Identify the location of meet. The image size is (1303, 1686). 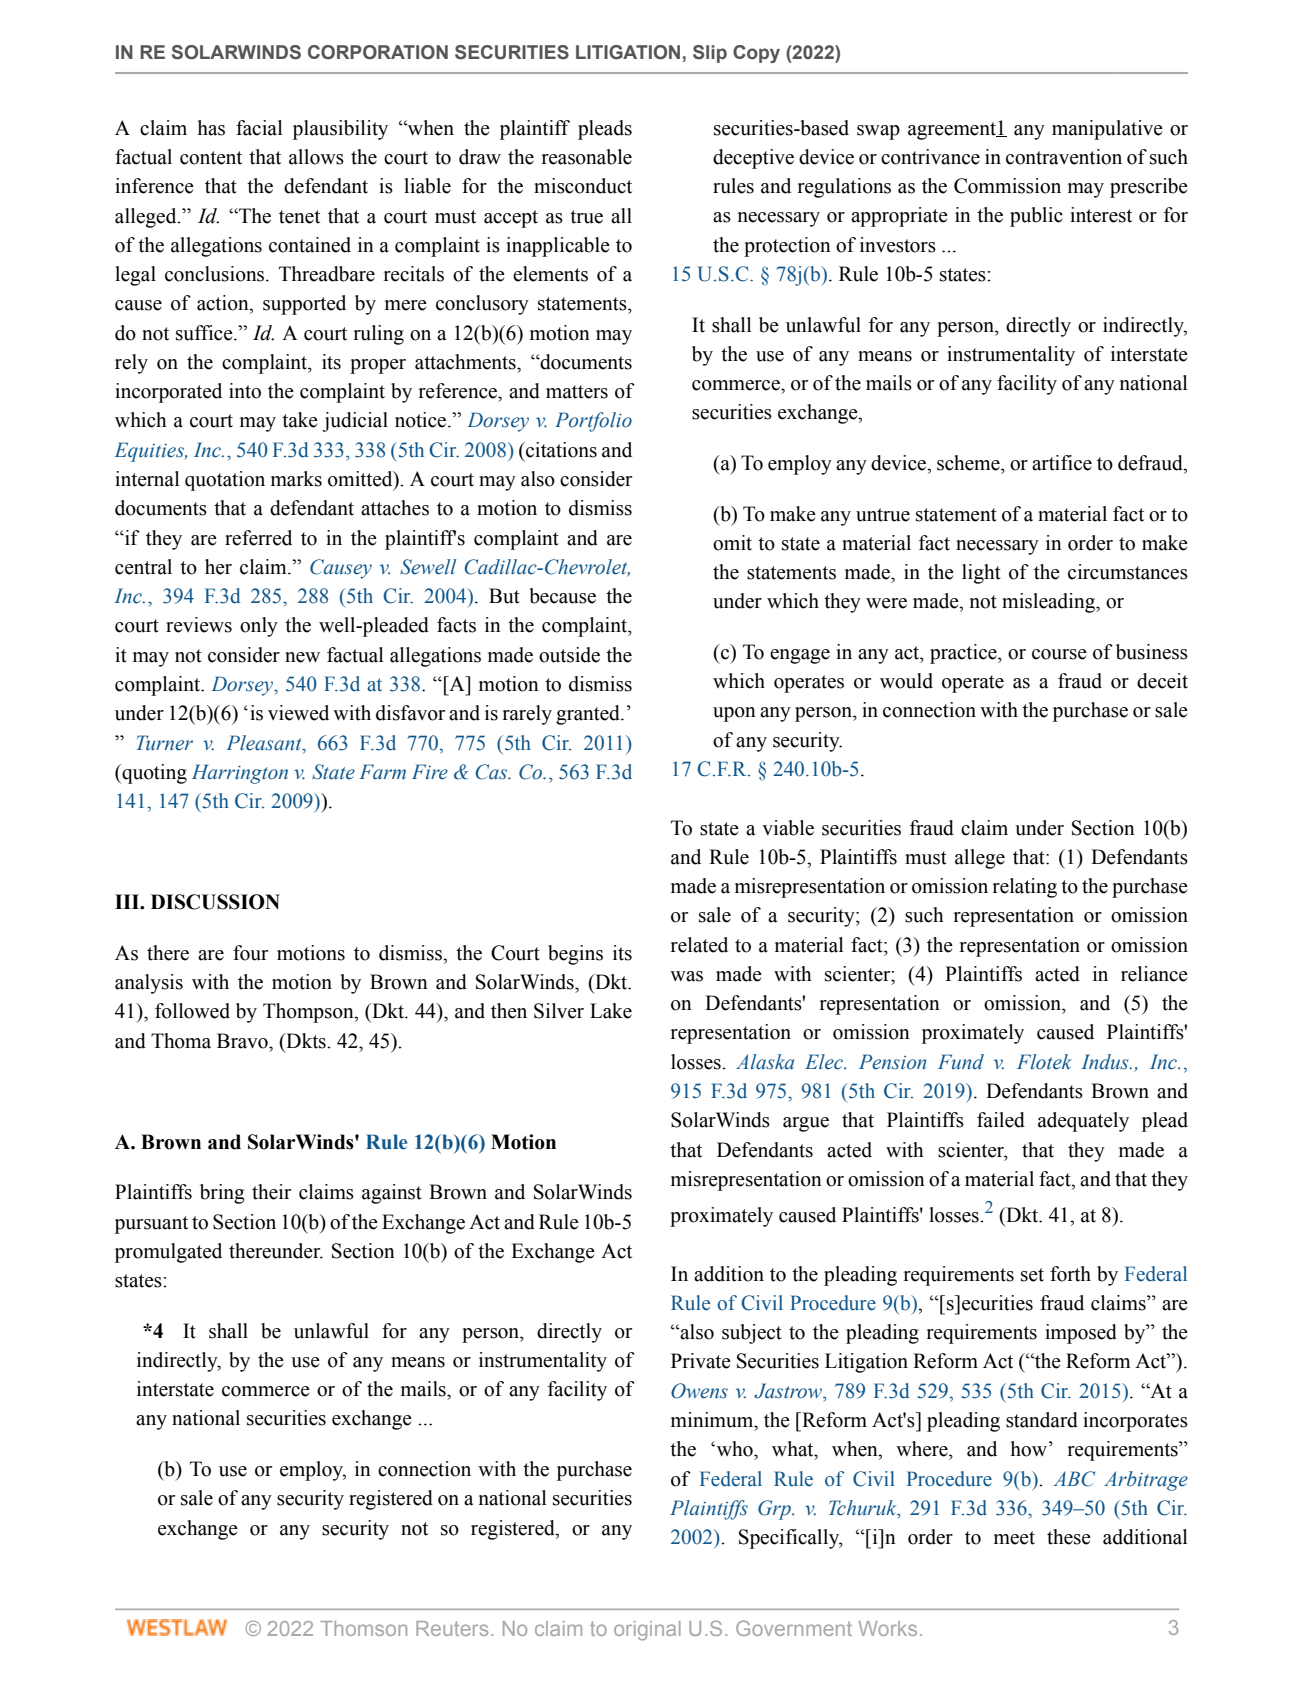
(1014, 1538).
